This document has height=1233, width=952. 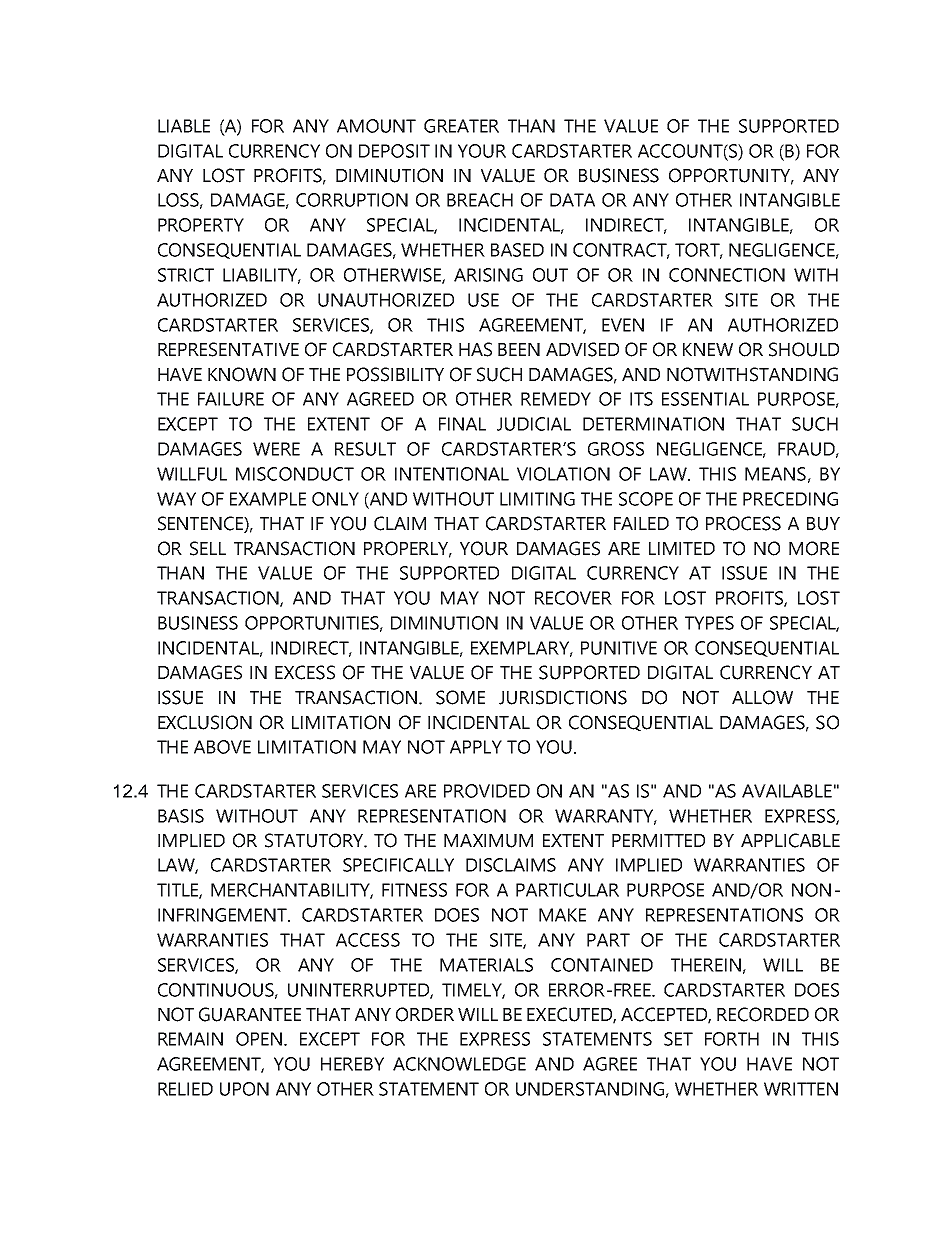 What do you see at coordinates (184, 126) in the document?
I see `LIABLE` at bounding box center [184, 126].
